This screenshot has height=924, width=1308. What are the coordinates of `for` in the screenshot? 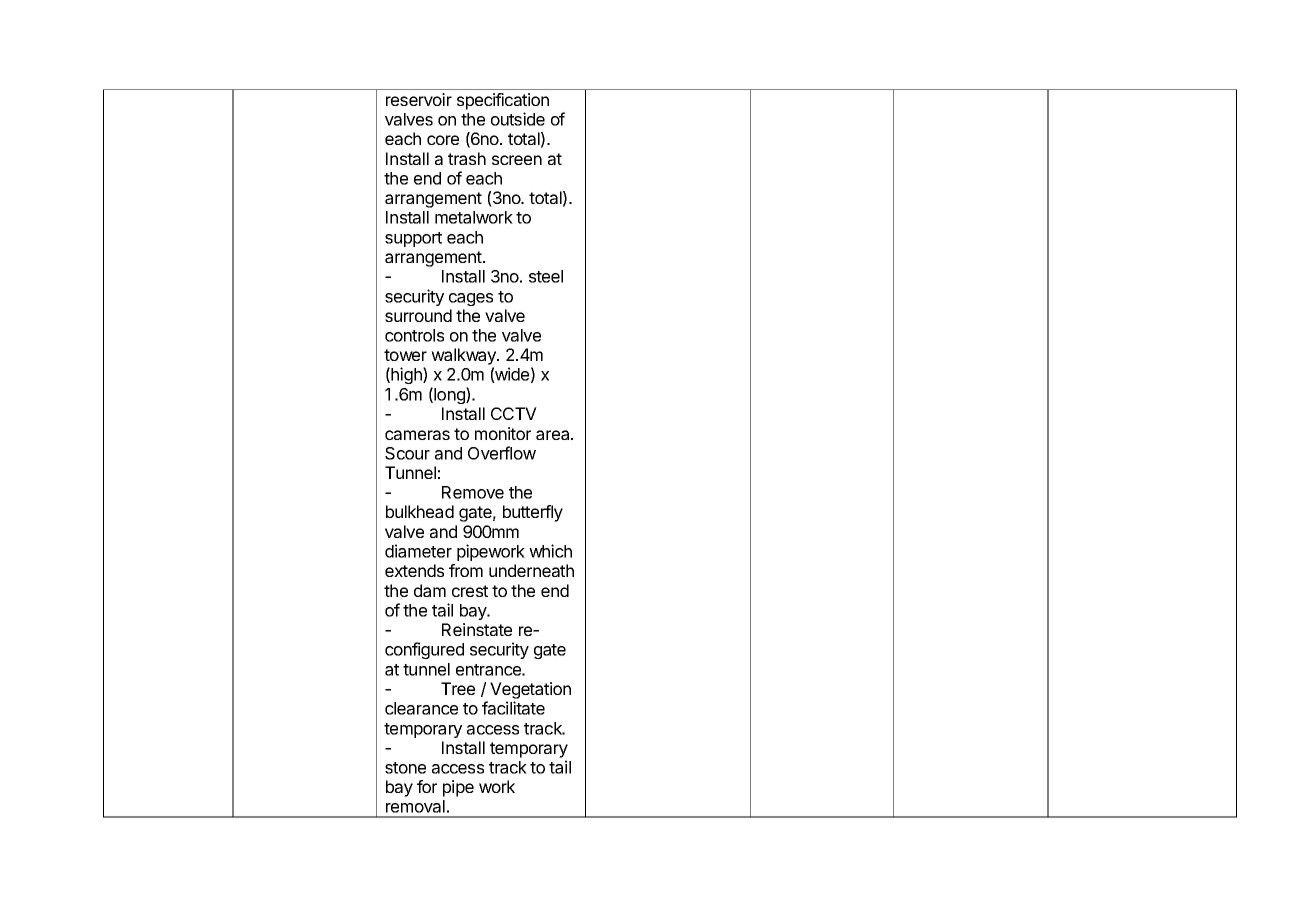 It's located at (427, 786).
